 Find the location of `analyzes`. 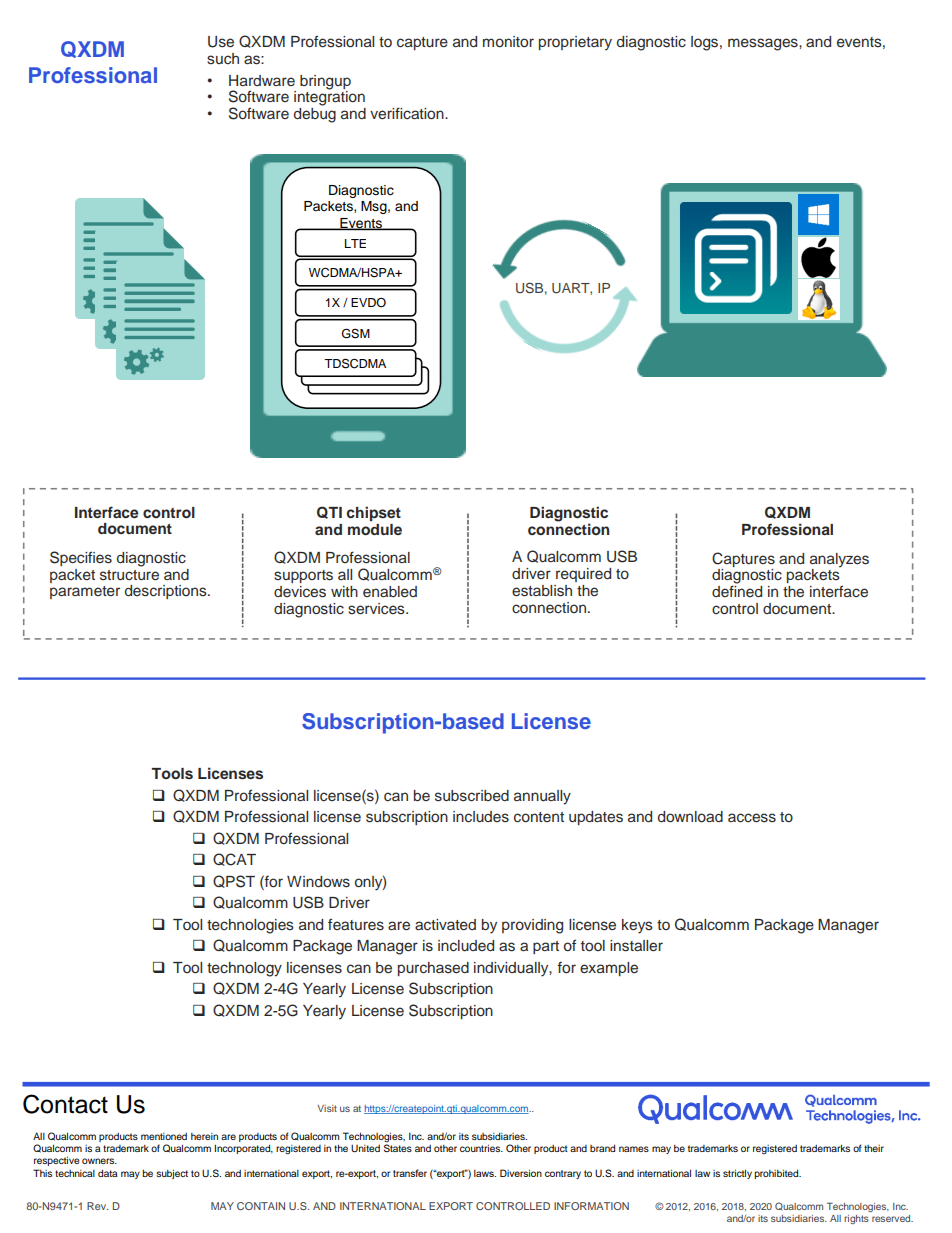

analyzes is located at coordinates (839, 560).
